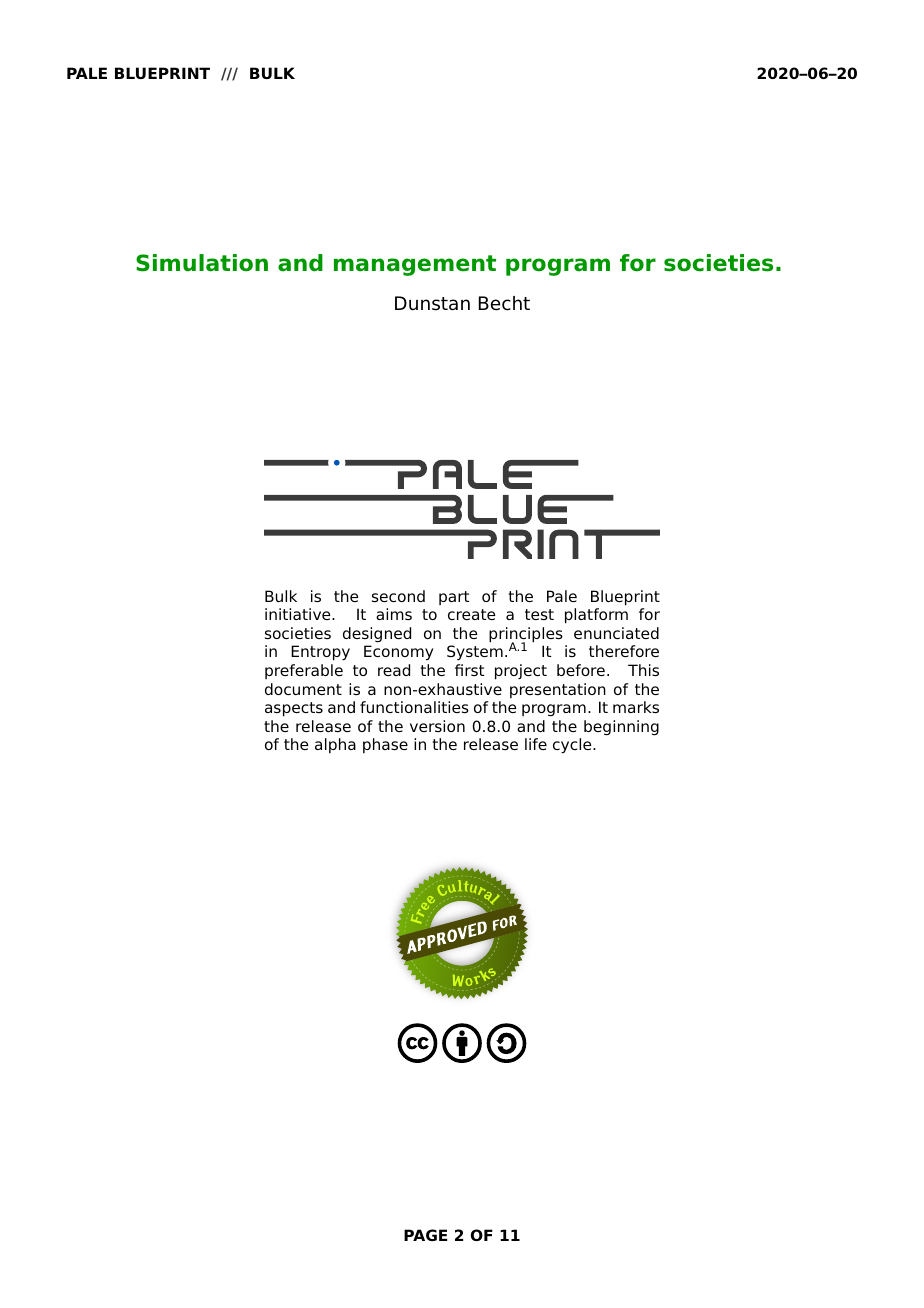 The image size is (924, 1308). I want to click on platform, so click(596, 616).
